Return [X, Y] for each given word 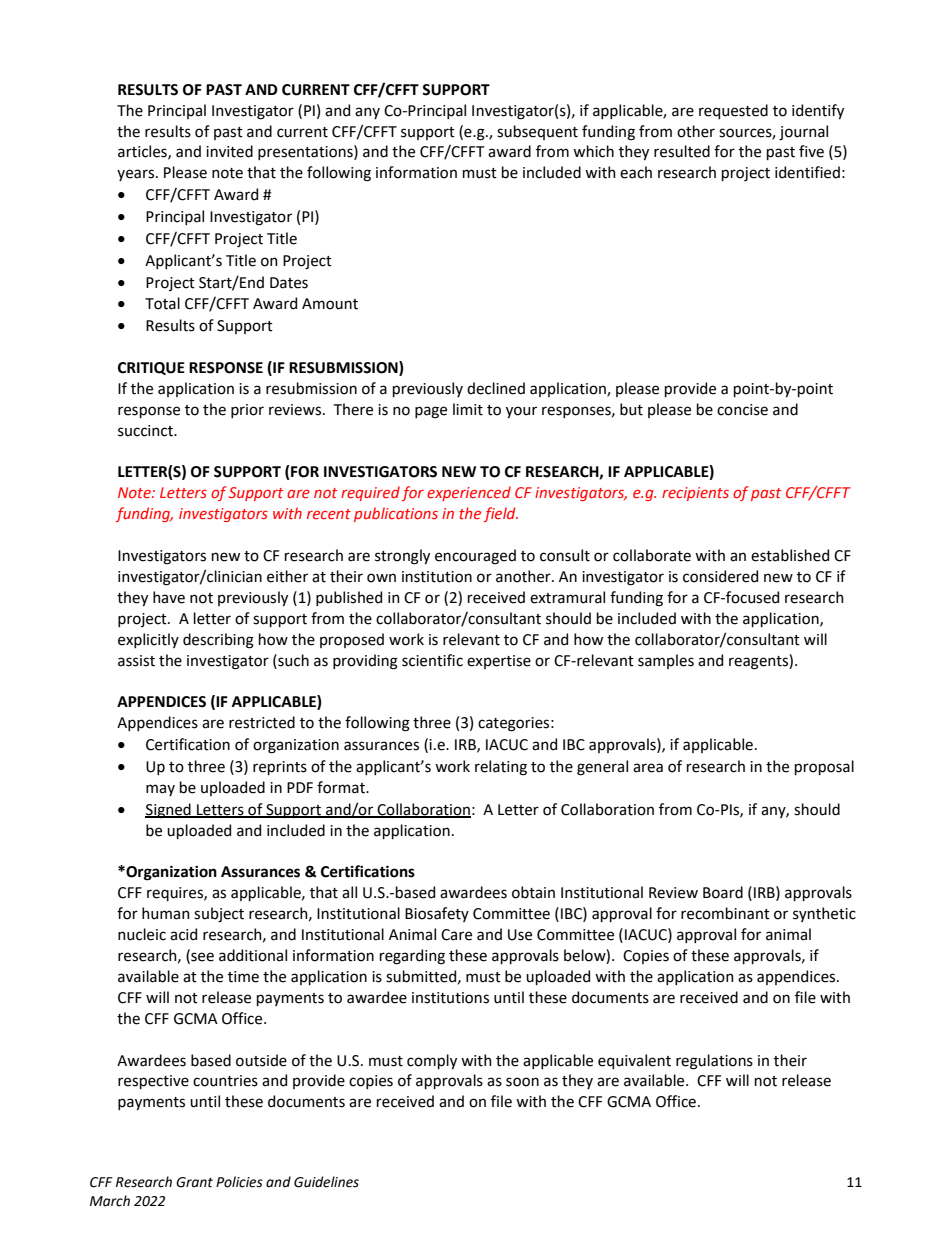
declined [496, 388]
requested [733, 111]
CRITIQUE [151, 368]
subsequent [537, 132]
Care [456, 935]
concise [742, 410]
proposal [824, 767]
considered [720, 576]
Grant [194, 1182]
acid [183, 934]
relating [501, 768]
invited [229, 151]
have [169, 597]
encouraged [475, 557]
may [160, 790]
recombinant [725, 913]
